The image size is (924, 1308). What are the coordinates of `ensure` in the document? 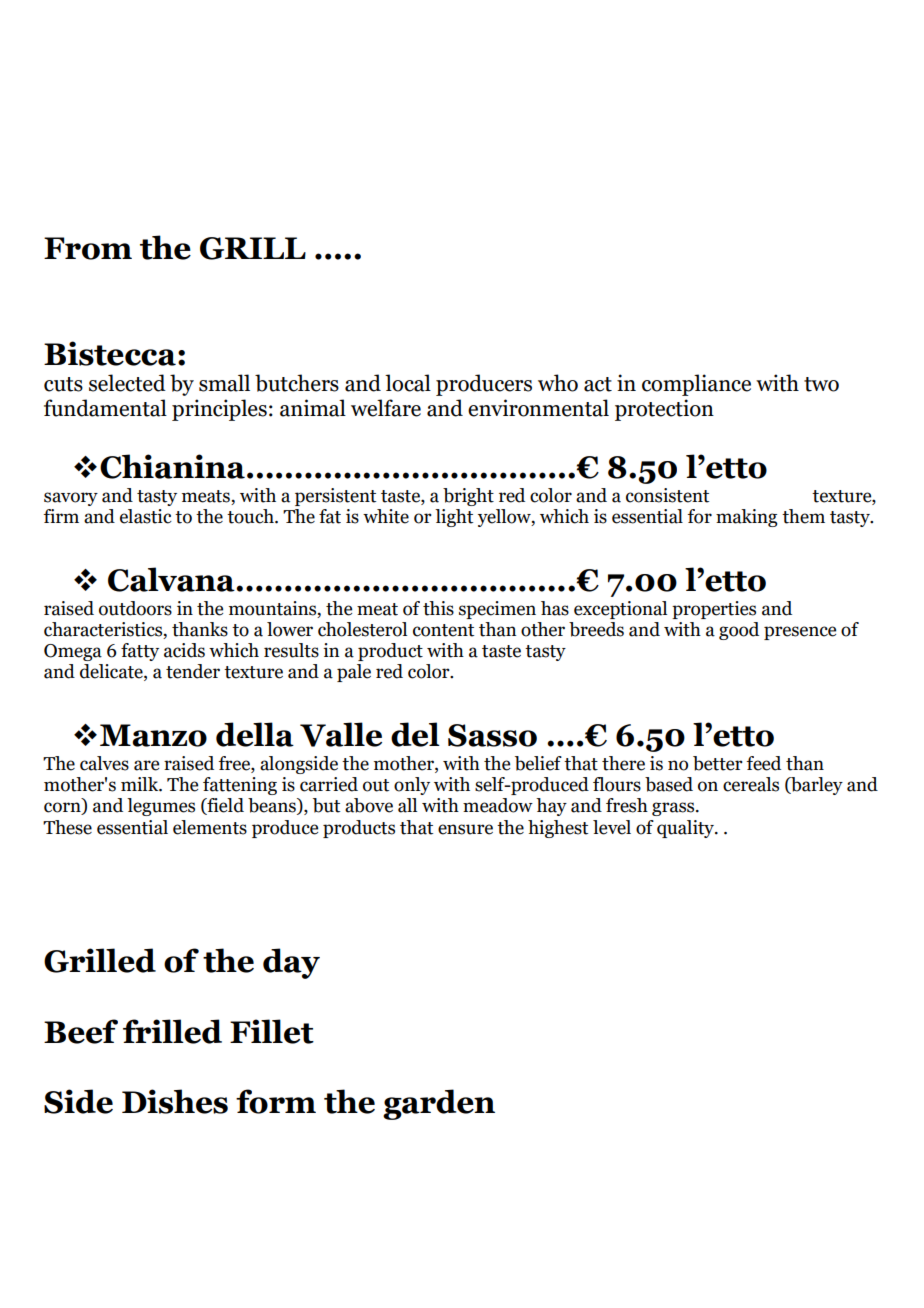 It's located at (465, 829).
